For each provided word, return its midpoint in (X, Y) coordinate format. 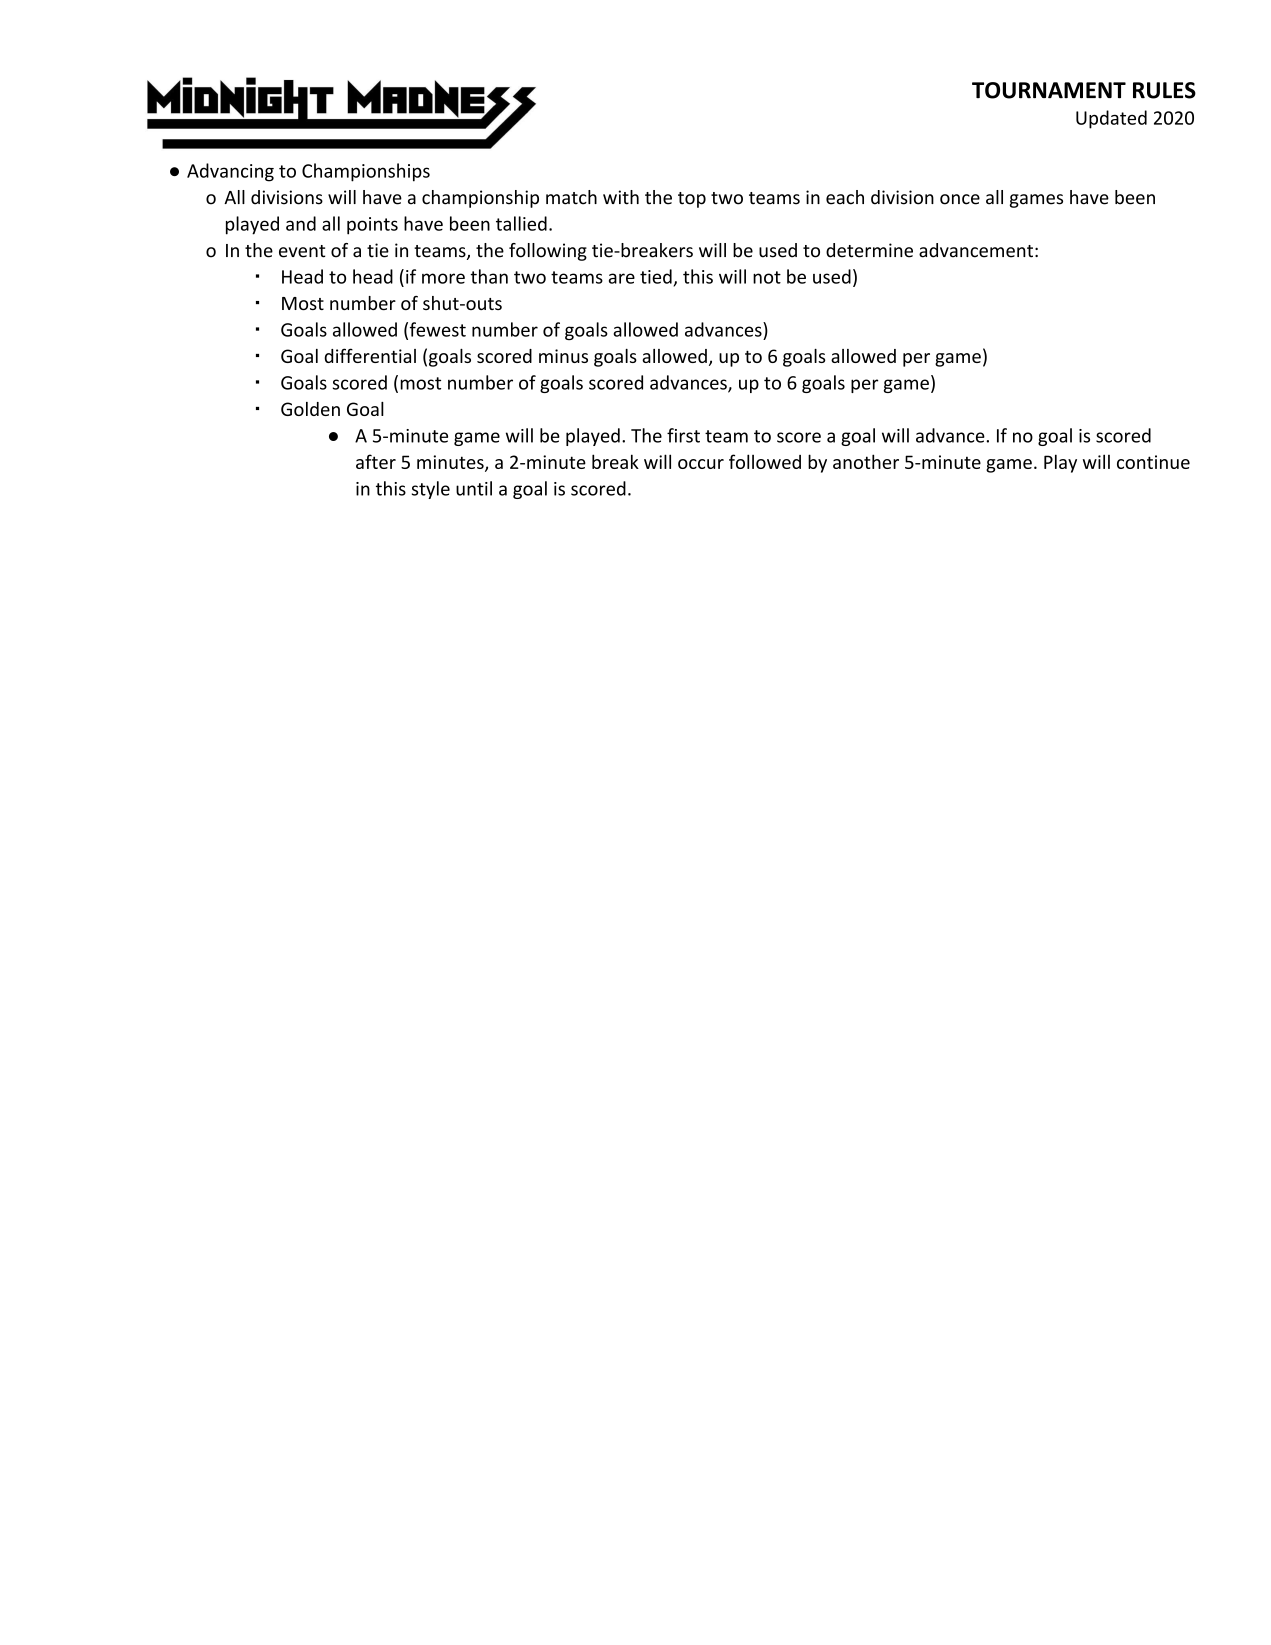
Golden (310, 409)
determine (869, 250)
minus (563, 356)
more (443, 278)
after (376, 461)
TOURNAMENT (1049, 90)
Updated (1111, 119)
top (692, 200)
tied (656, 276)
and (301, 223)
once (960, 199)
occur (701, 464)
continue (1153, 462)
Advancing (230, 172)
